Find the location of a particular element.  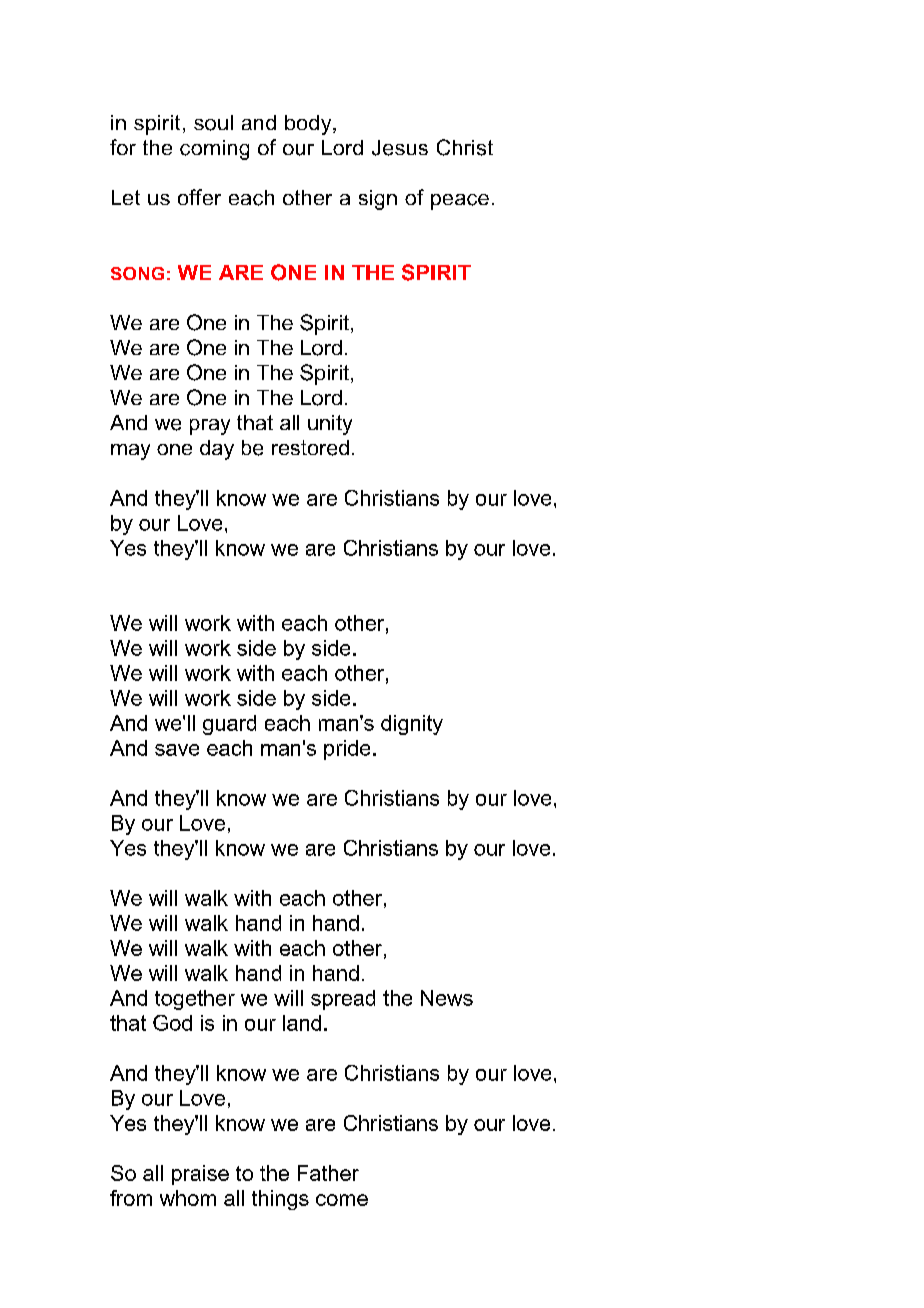

things is located at coordinates (280, 1200).
